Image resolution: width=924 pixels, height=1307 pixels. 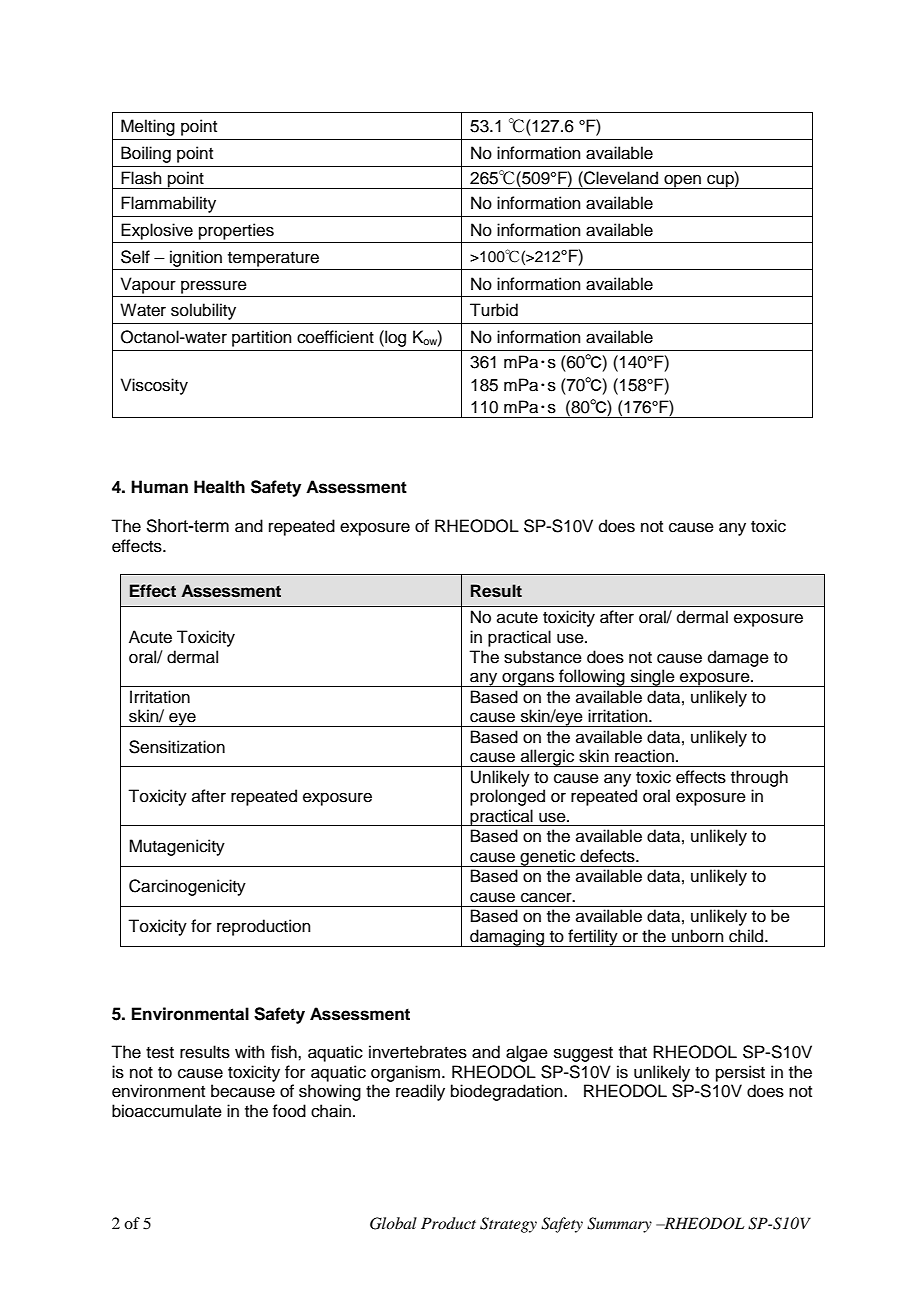 I want to click on damage, so click(x=738, y=658).
